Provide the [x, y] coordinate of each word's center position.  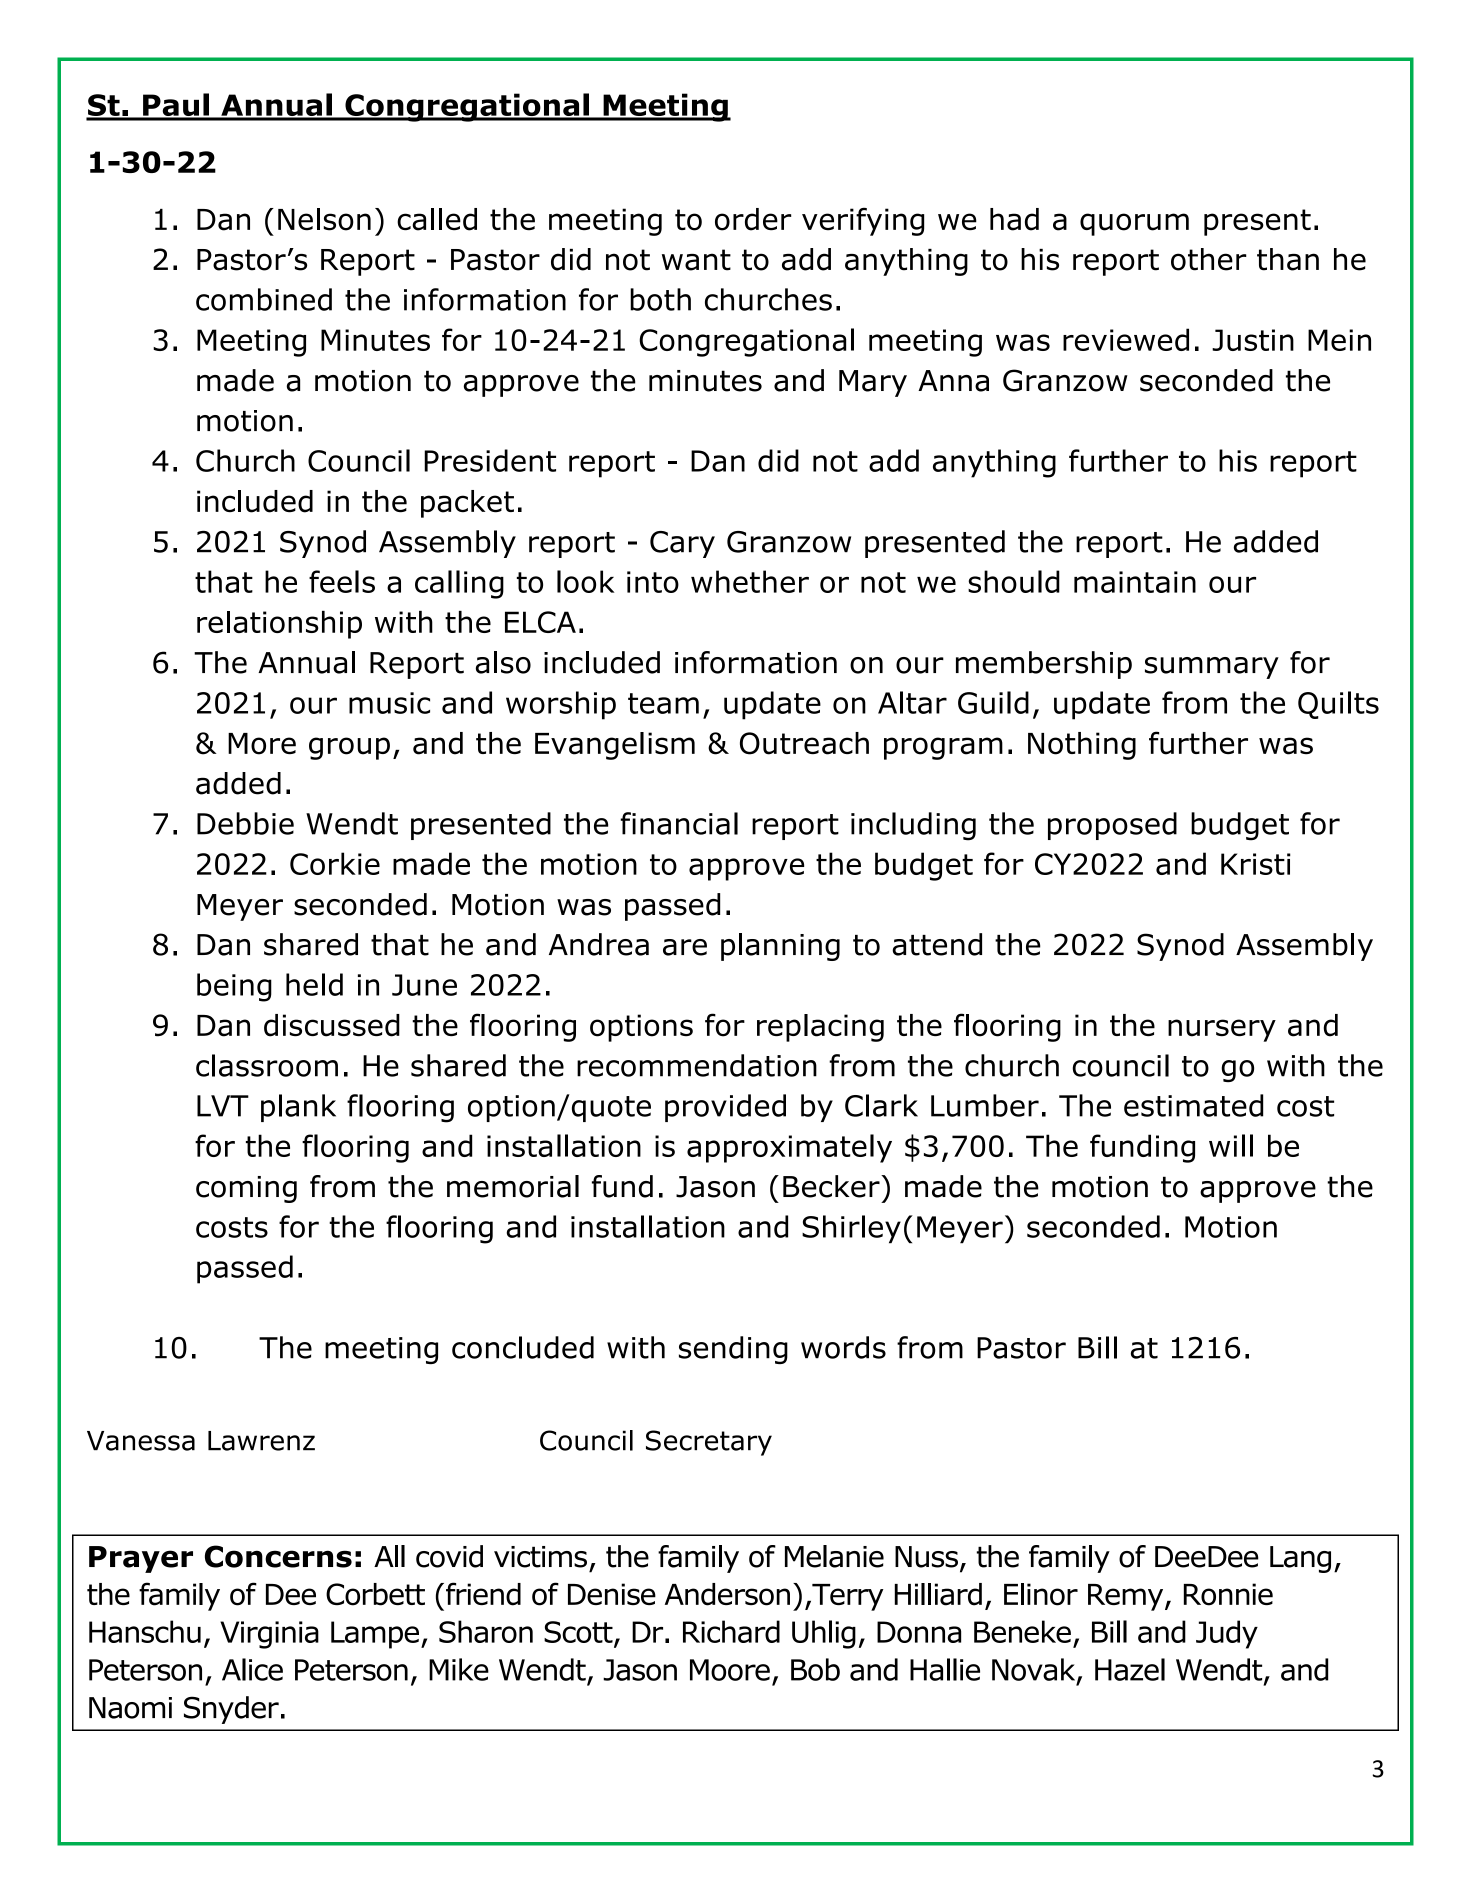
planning [780, 947]
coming [246, 1189]
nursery [1222, 1030]
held [314, 984]
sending [733, 1350]
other [1209, 259]
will [1231, 1145]
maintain [1135, 582]
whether [750, 581]
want [696, 260]
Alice [252, 1669]
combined [264, 299]
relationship [279, 625]
